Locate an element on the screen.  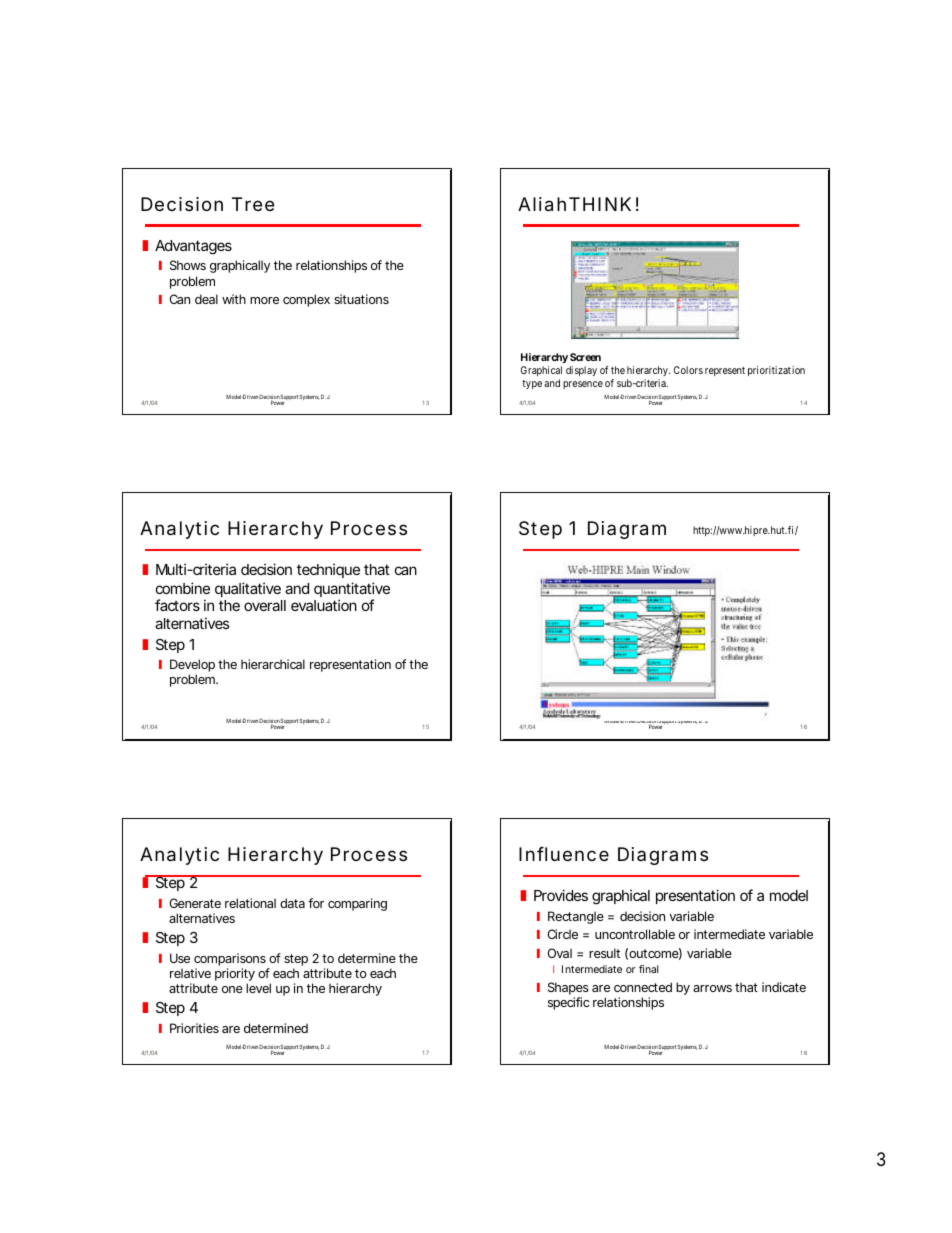
Provides is located at coordinates (561, 895).
